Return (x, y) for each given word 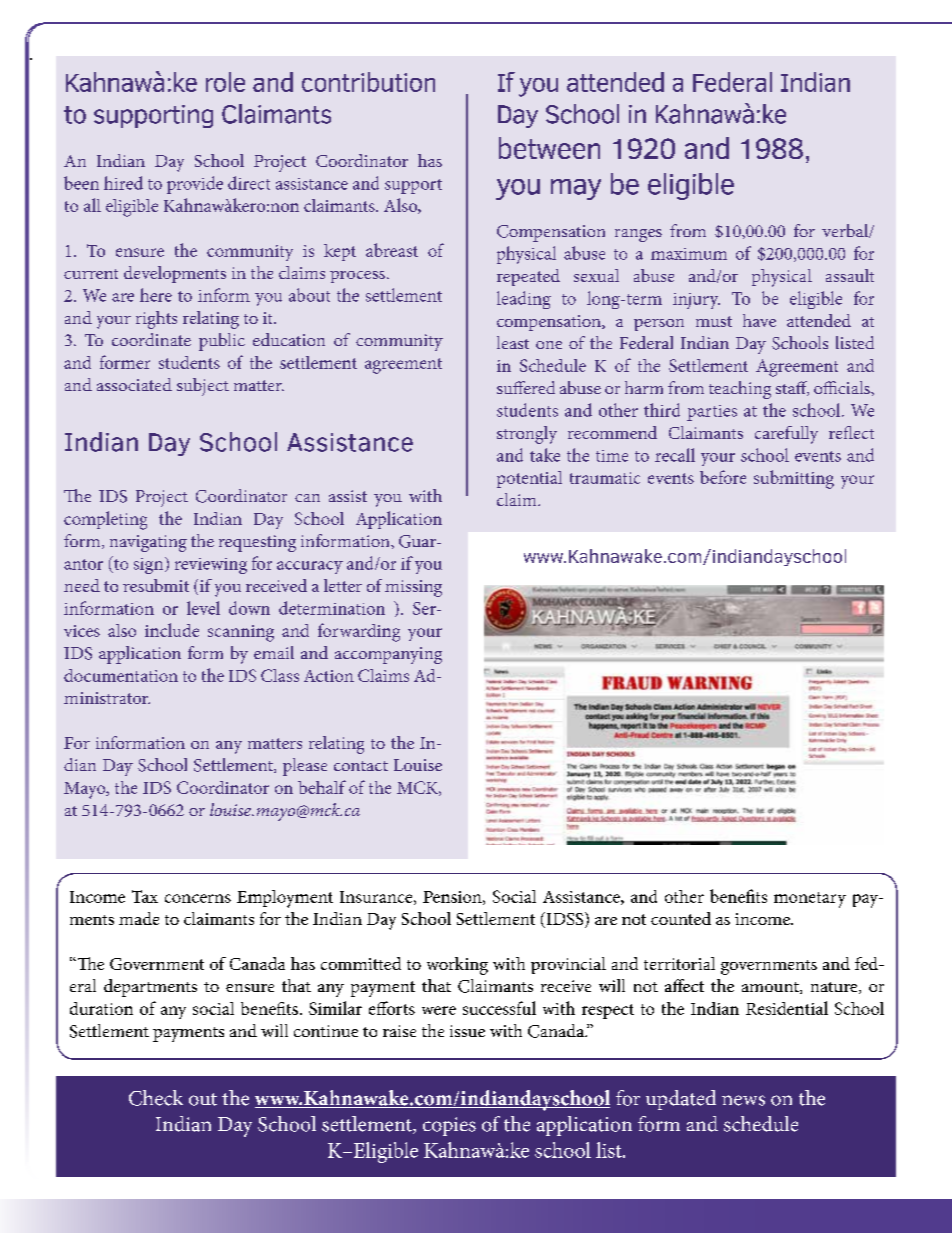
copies (449, 1126)
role (225, 82)
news (743, 1100)
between (549, 148)
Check (156, 1098)
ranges (638, 235)
